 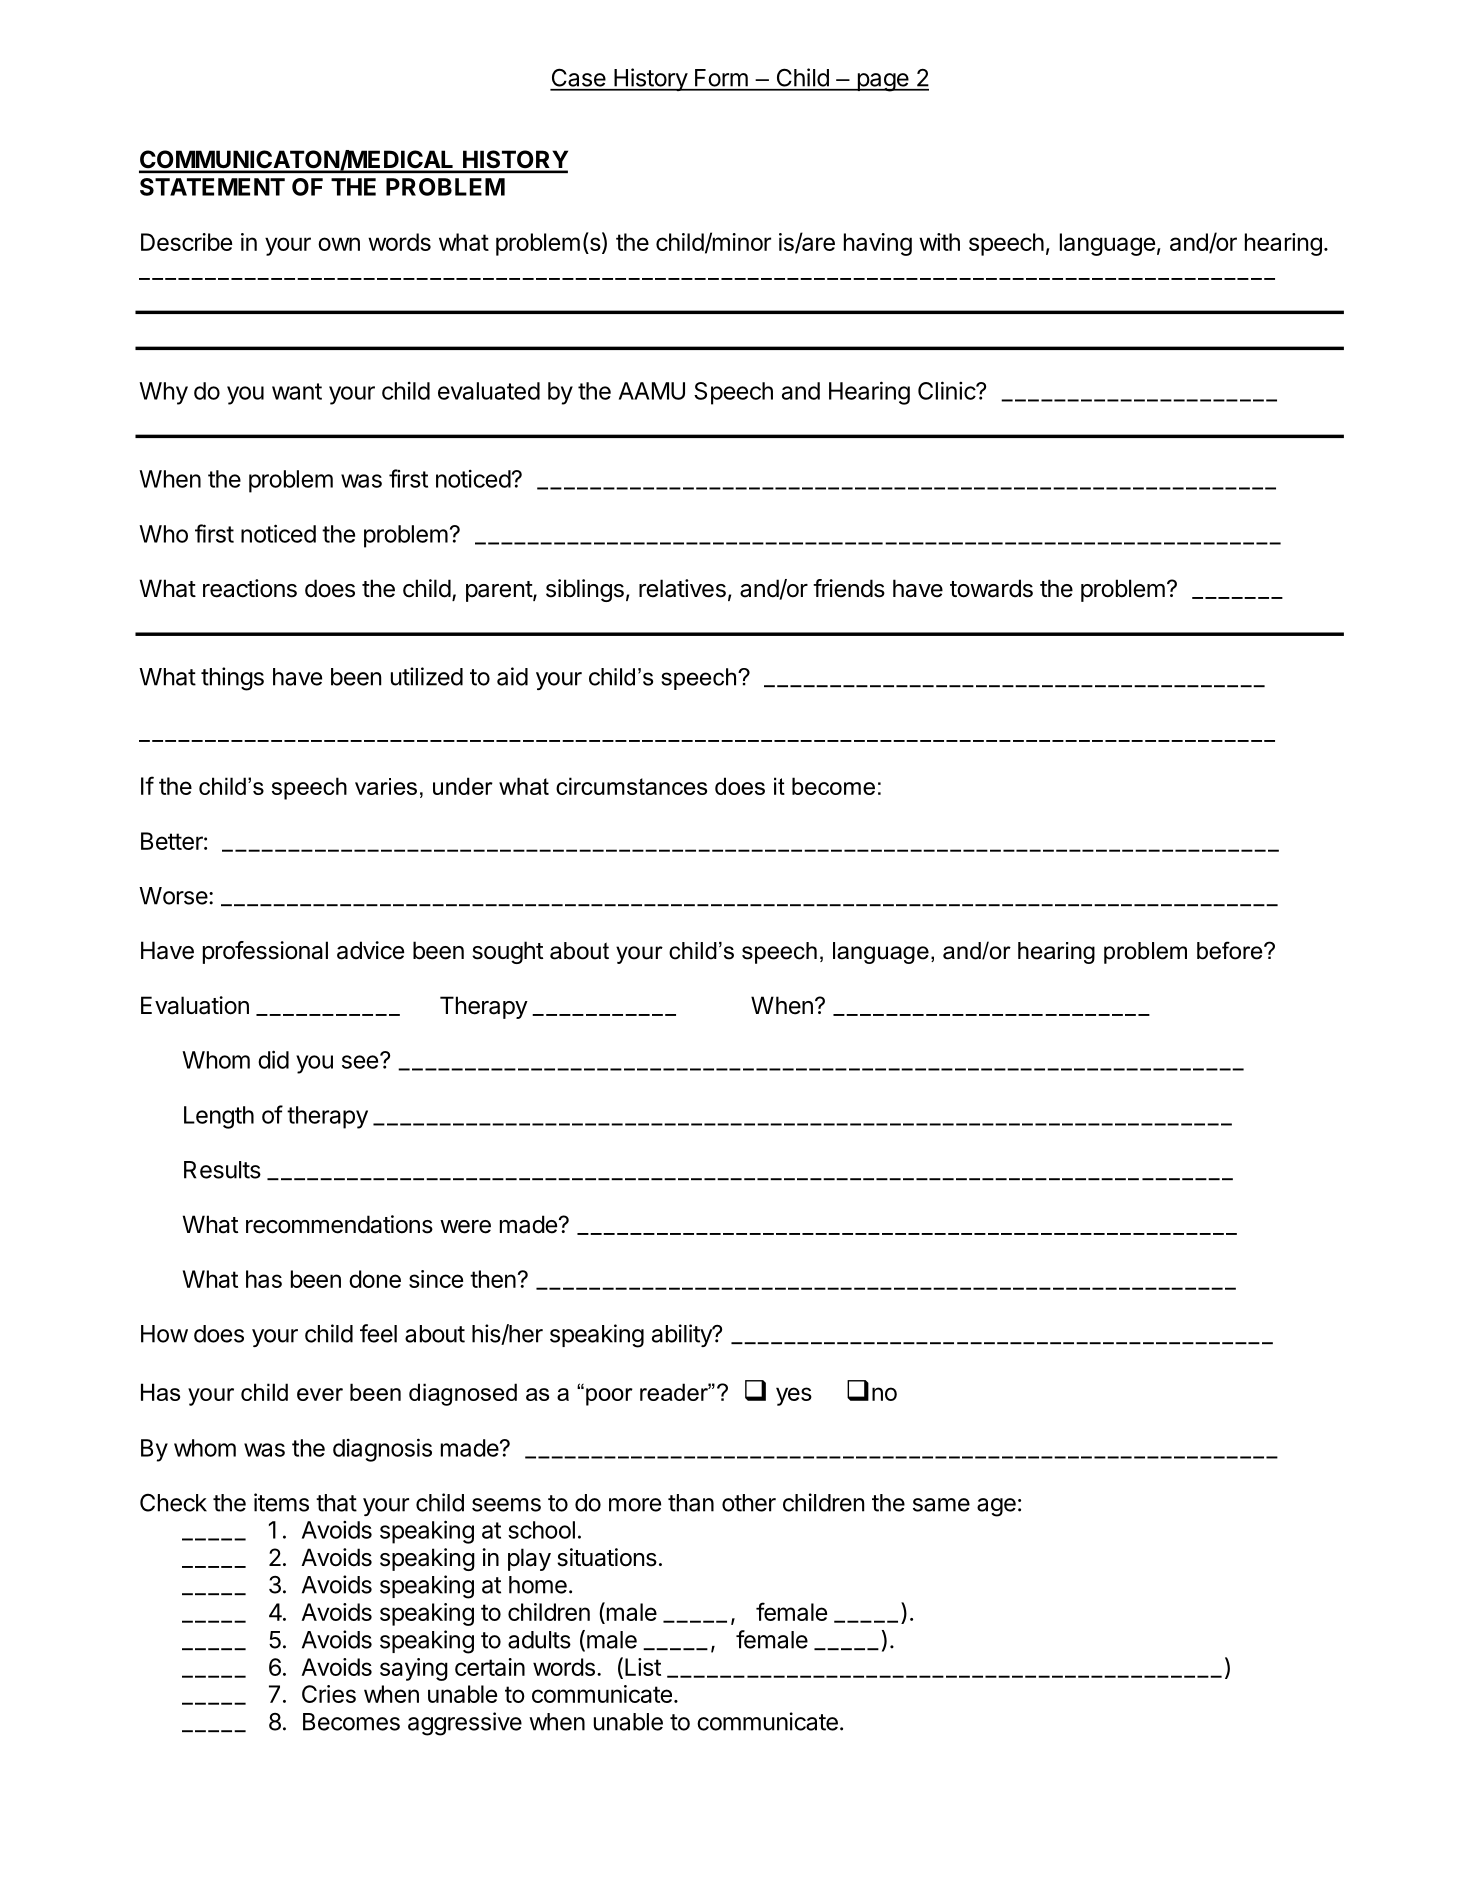 I want to click on page, so click(x=883, y=82).
